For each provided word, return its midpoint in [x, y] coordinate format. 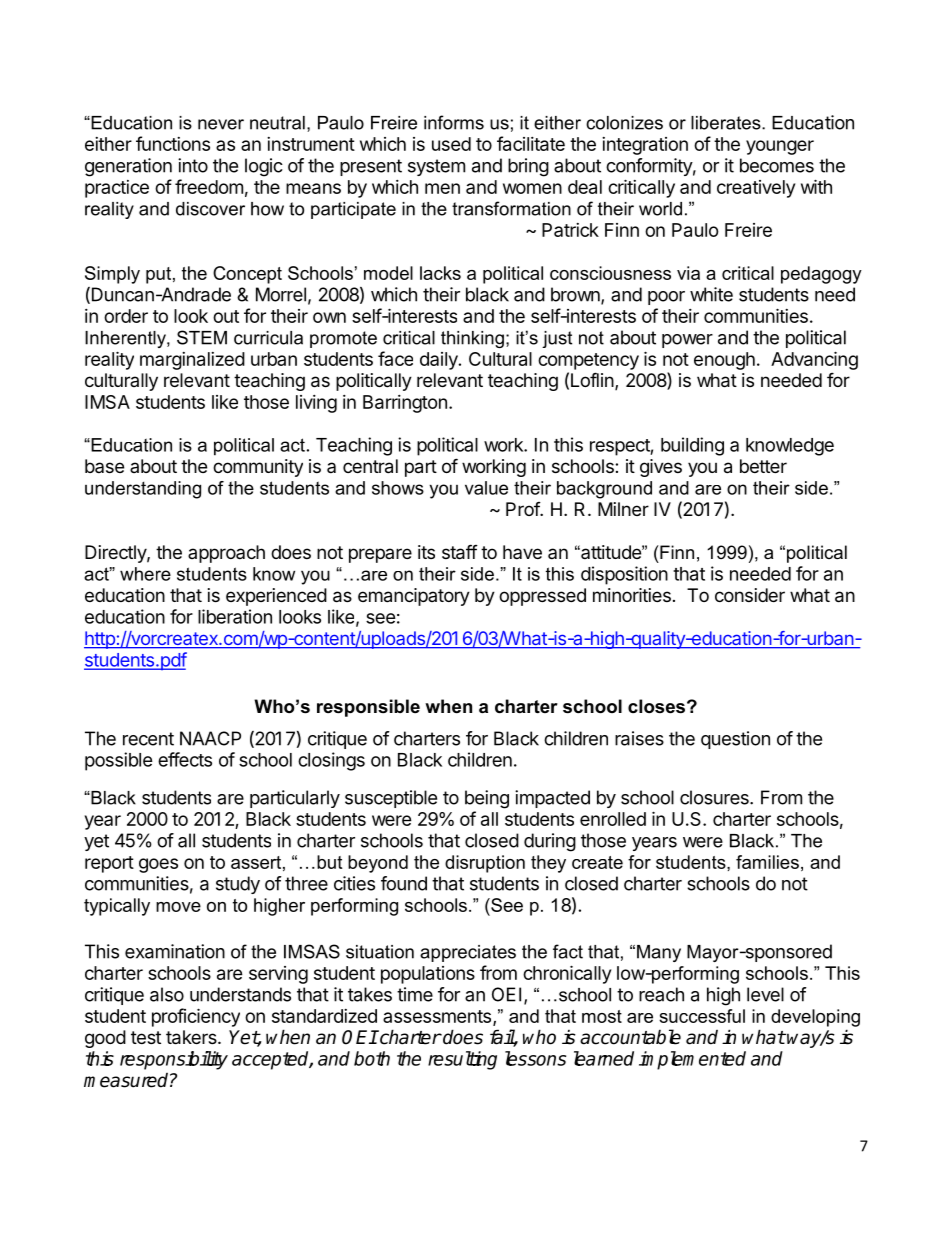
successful [702, 1016]
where [145, 574]
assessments [437, 1016]
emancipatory [414, 597]
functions [173, 143]
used [451, 144]
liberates [727, 123]
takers [192, 1037]
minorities [632, 595]
